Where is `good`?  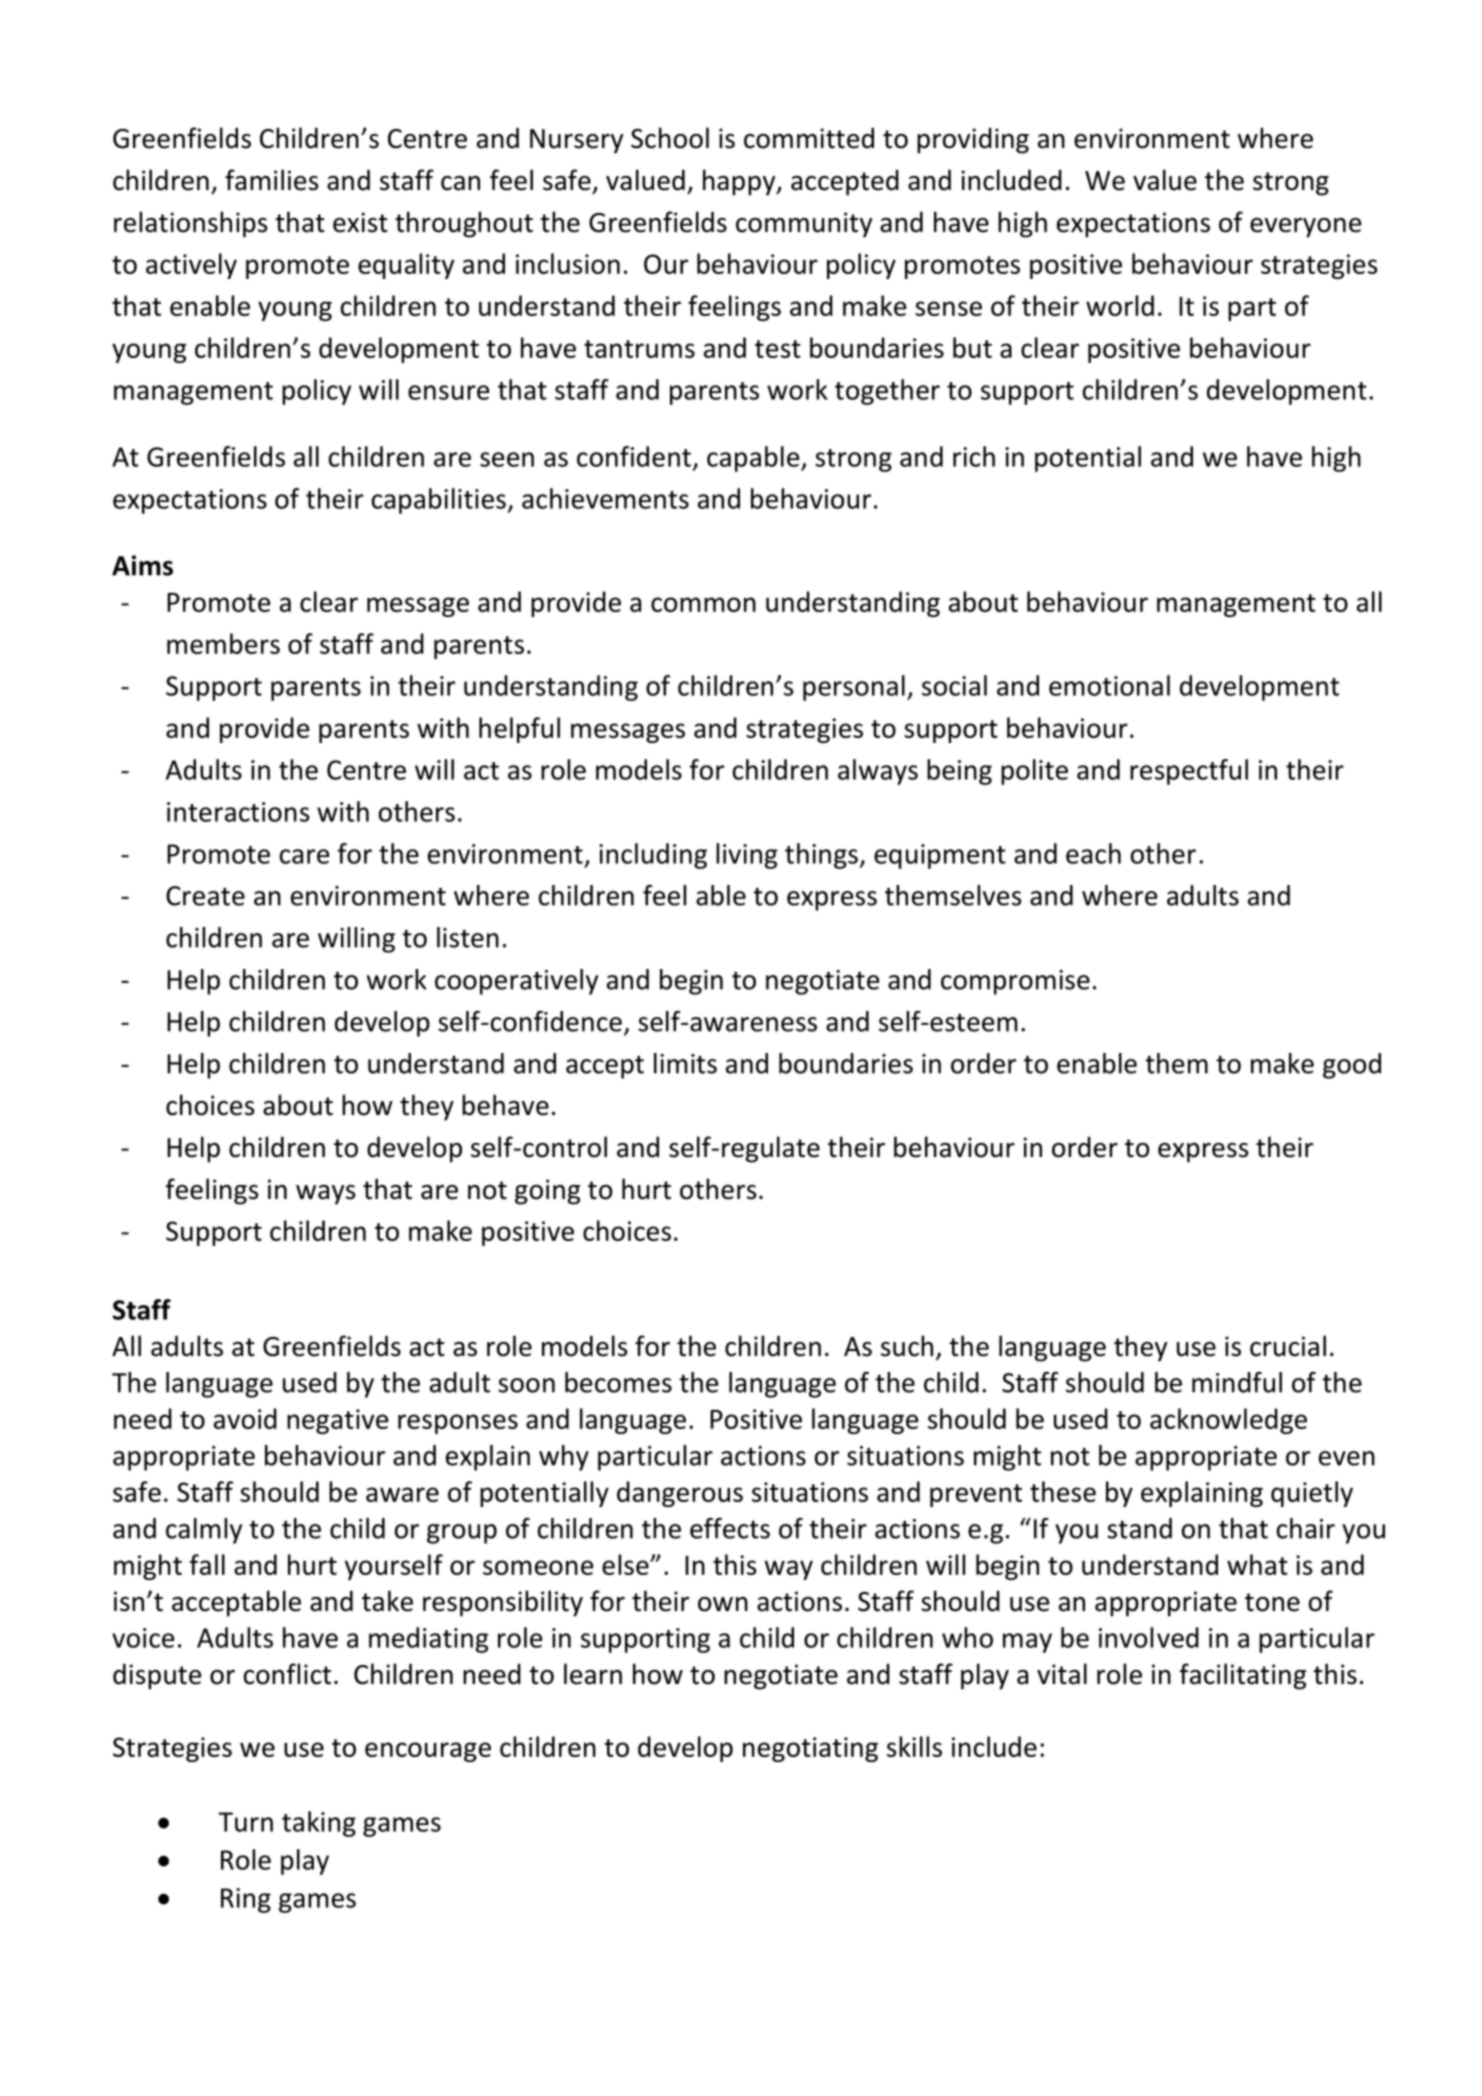 good is located at coordinates (1352, 1066).
